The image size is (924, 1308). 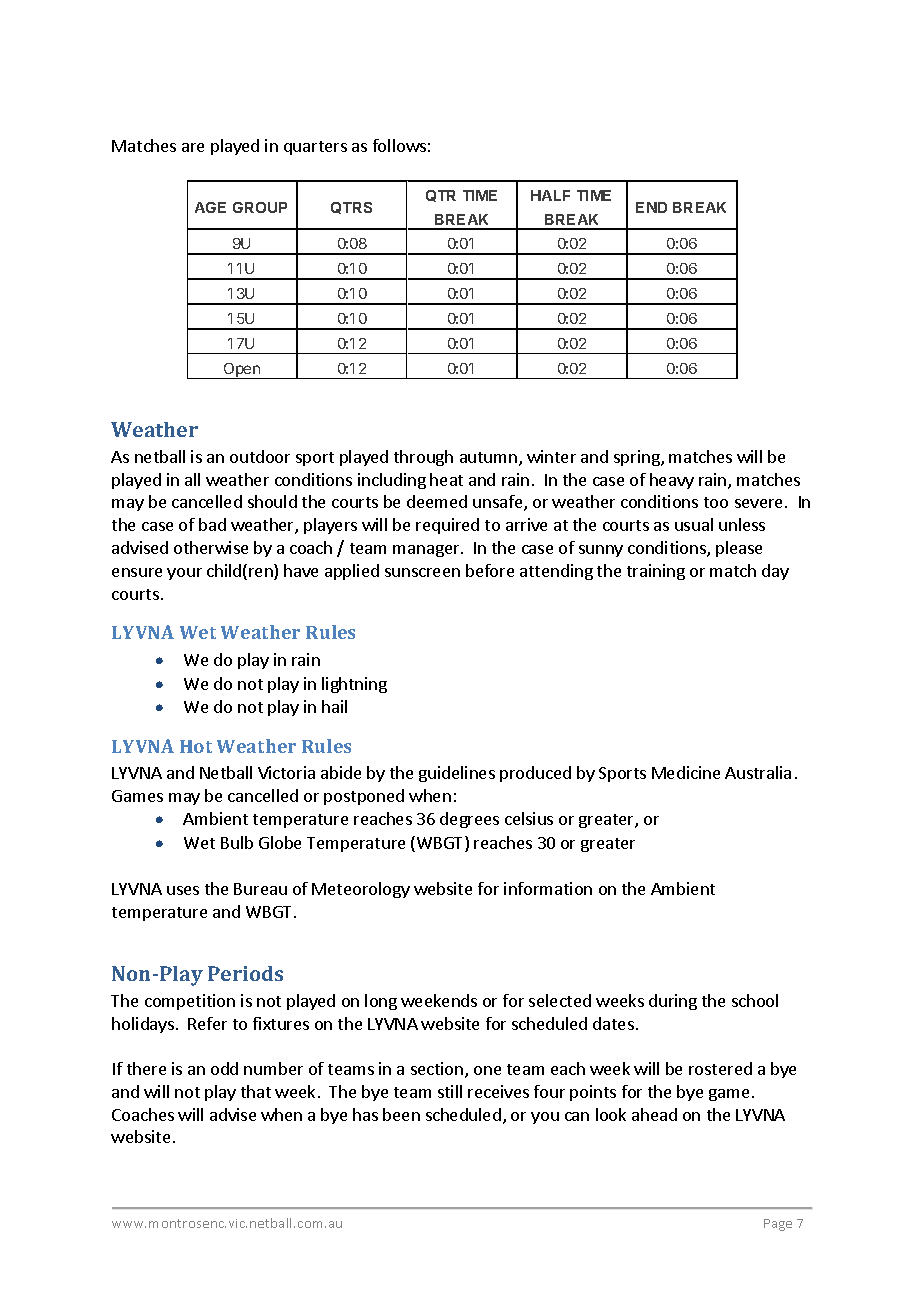 I want to click on outdoor, so click(x=260, y=456).
